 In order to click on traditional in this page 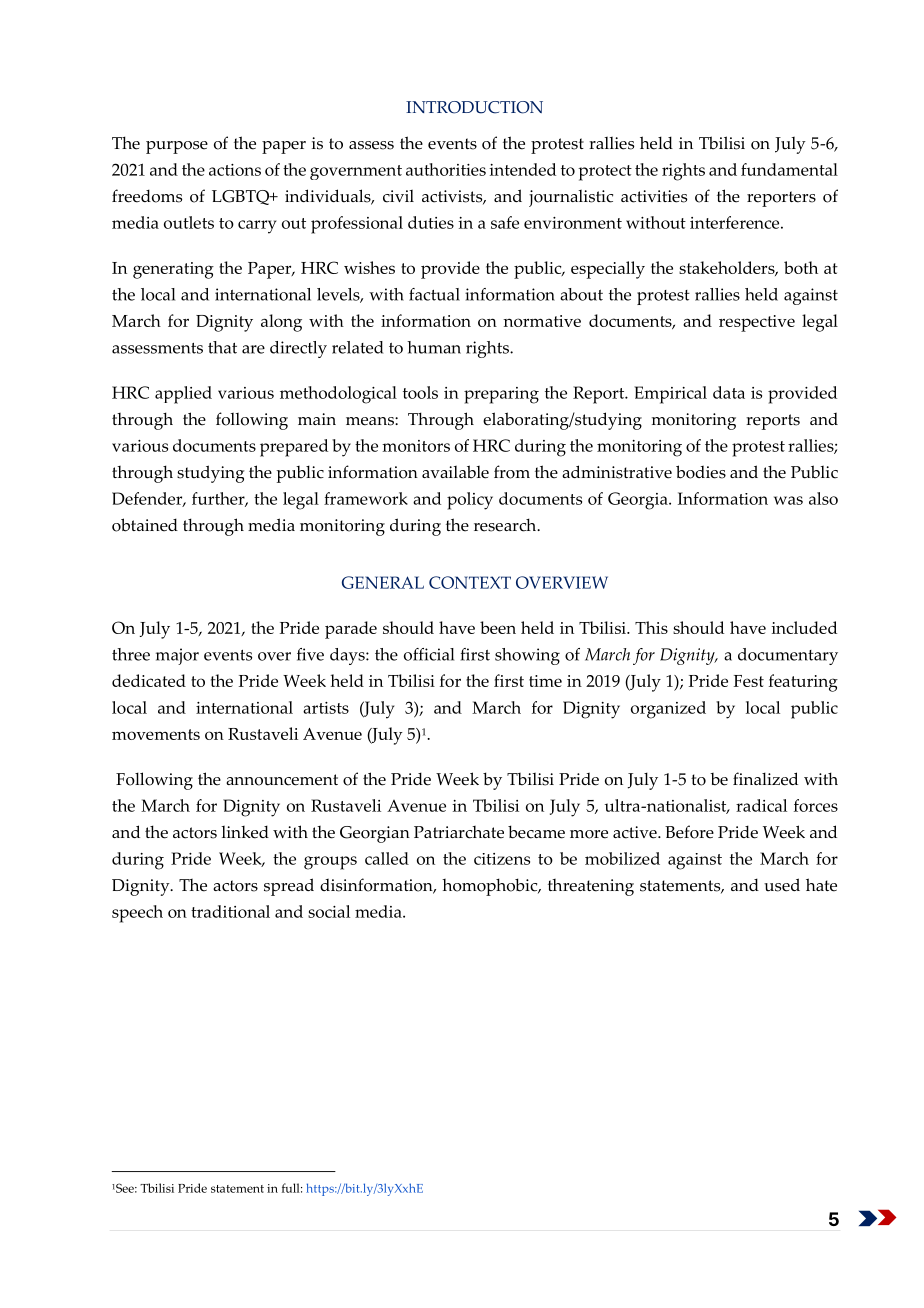, I will do `click(230, 911)`.
